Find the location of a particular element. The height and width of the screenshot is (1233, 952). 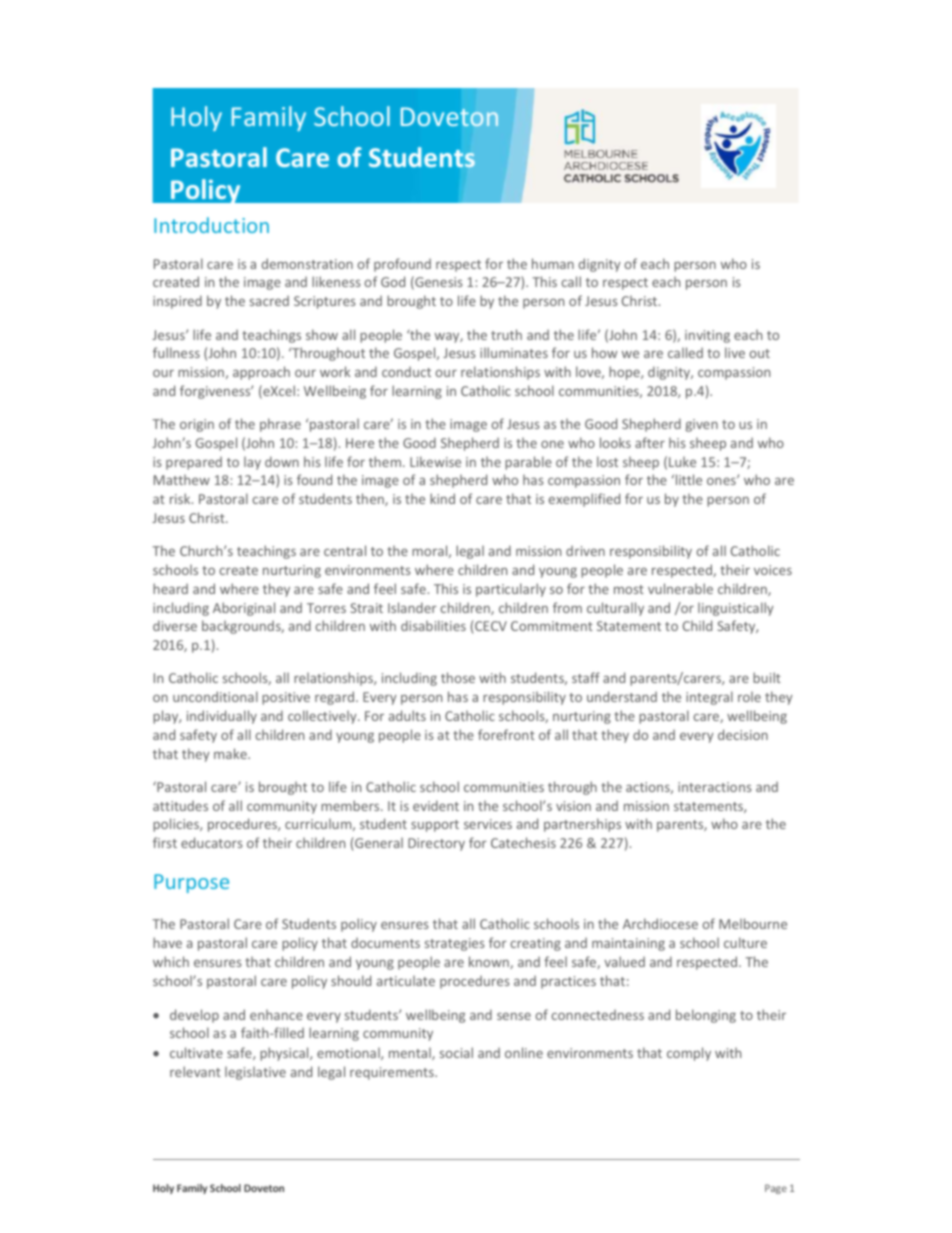

strategies is located at coordinates (455, 944).
